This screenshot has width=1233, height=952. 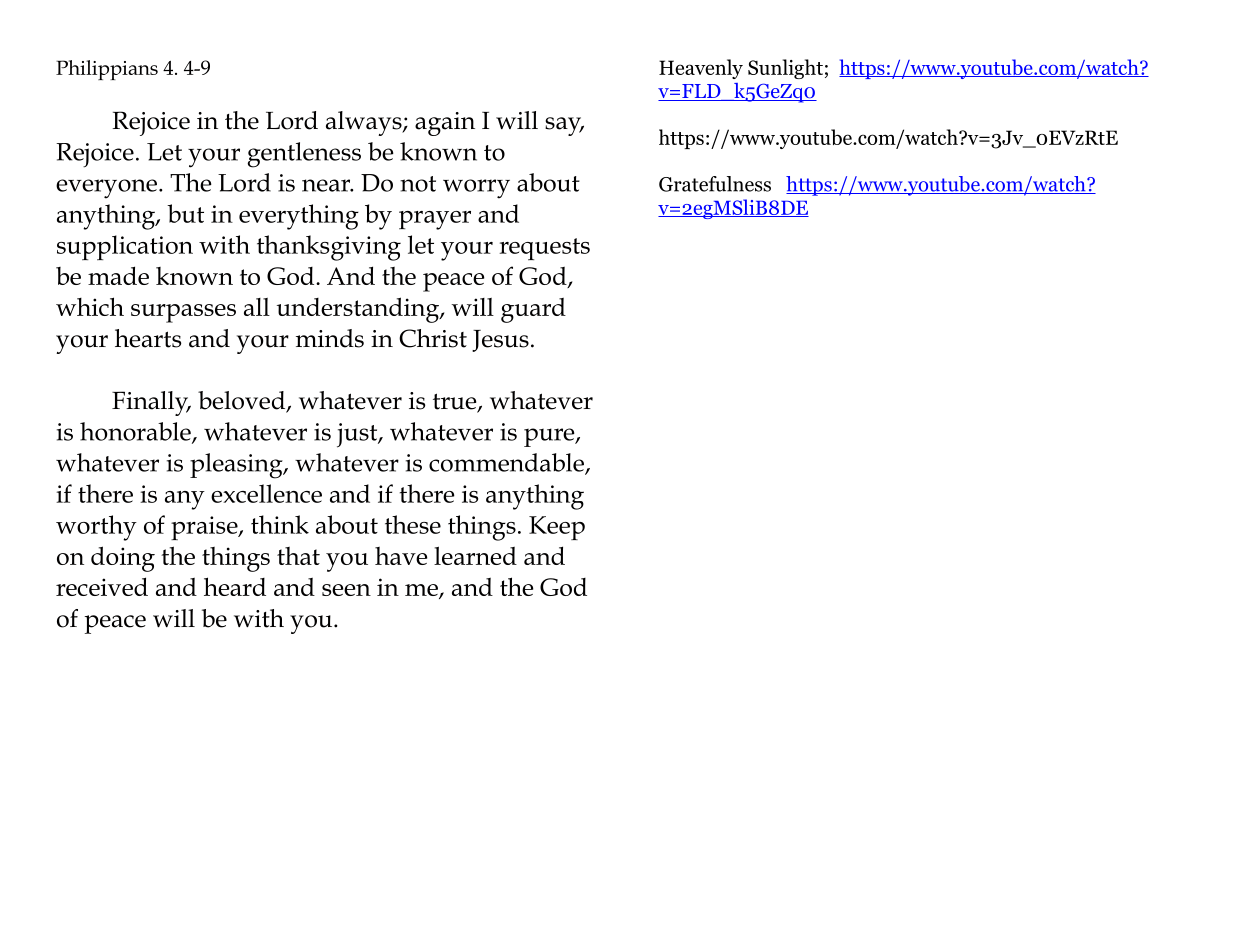 I want to click on commendable, so click(x=507, y=463).
